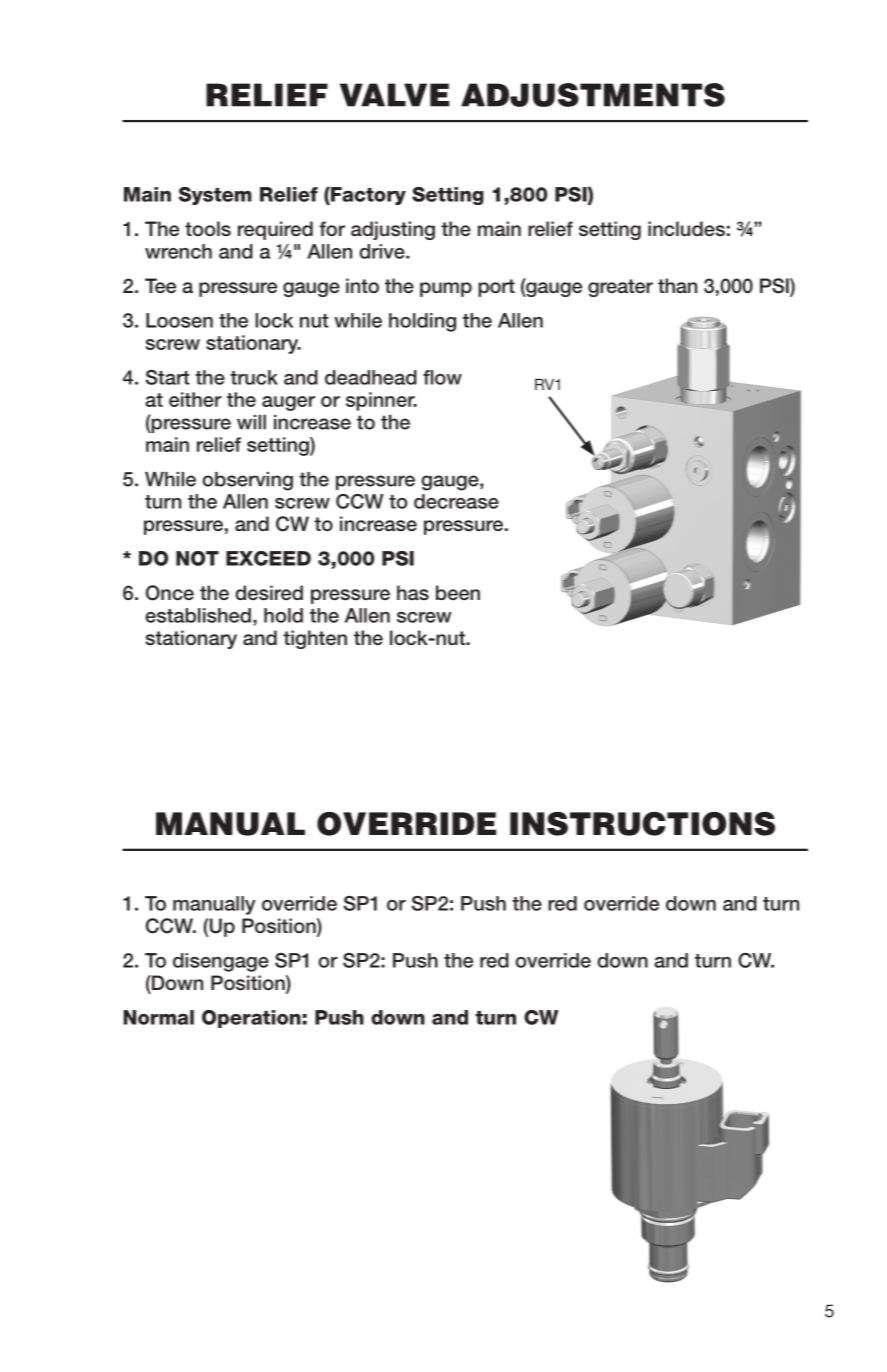 The image size is (887, 1372). I want to click on tighten, so click(315, 639).
